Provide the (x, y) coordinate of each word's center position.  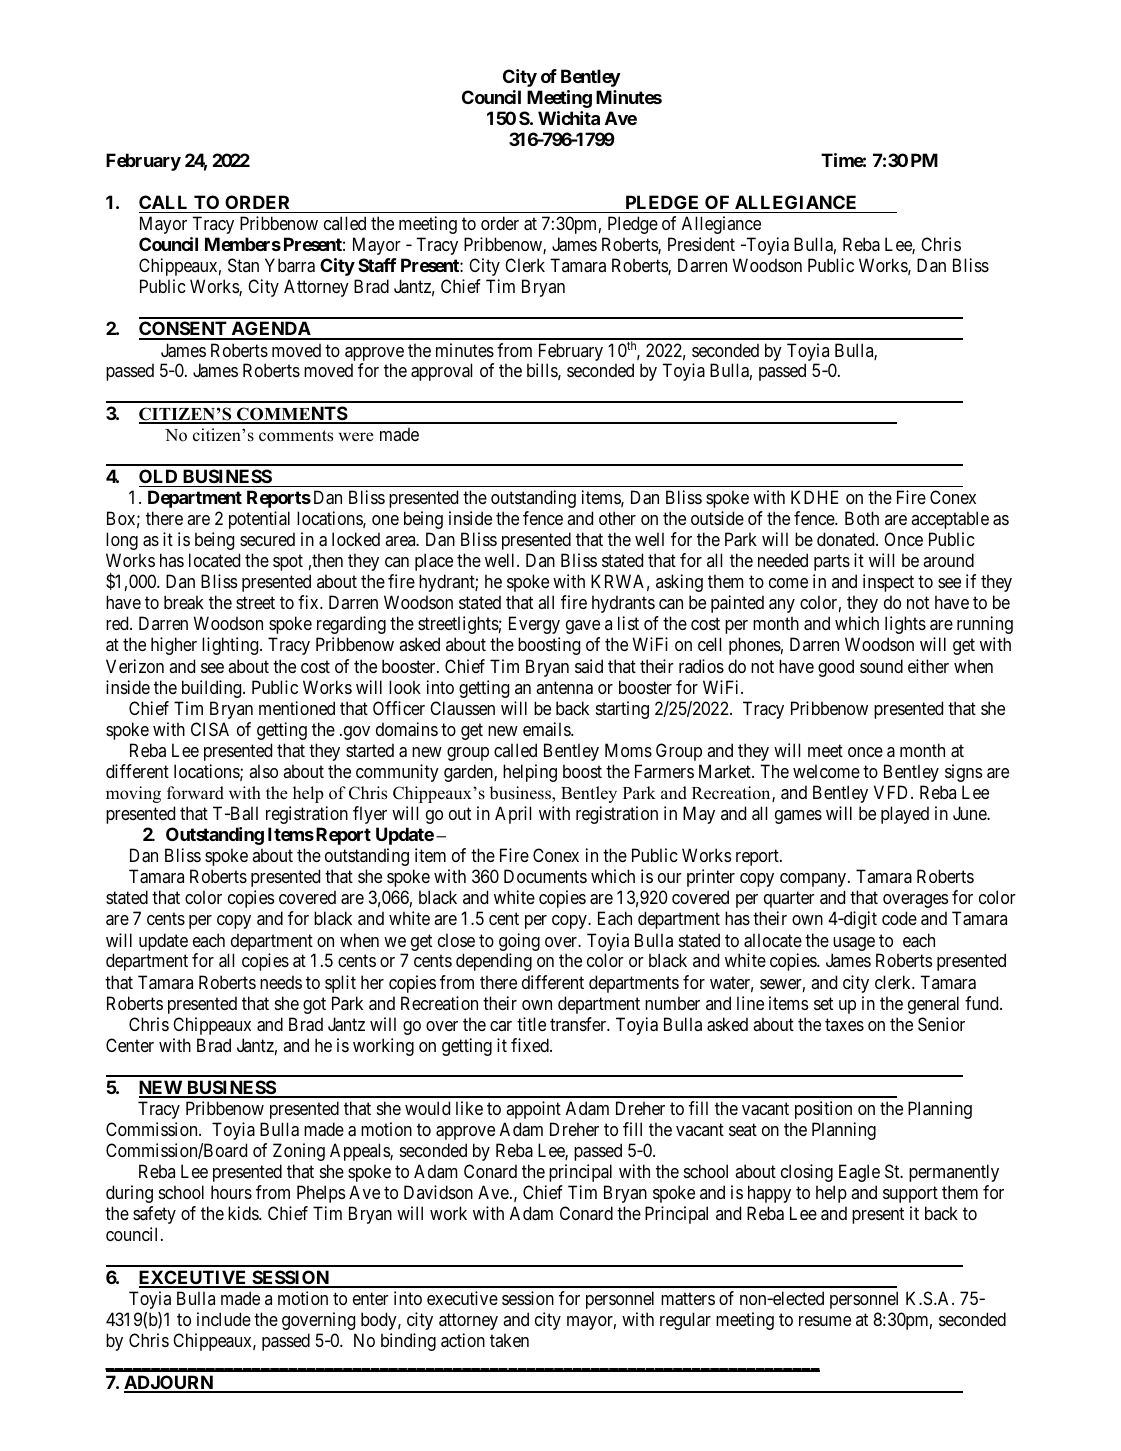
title (531, 1024)
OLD (158, 476)
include (224, 1319)
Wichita (569, 118)
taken (509, 1340)
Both (862, 518)
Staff (377, 265)
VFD (893, 792)
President (701, 244)
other (617, 518)
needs (281, 982)
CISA (210, 729)
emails (547, 729)
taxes (844, 1024)
